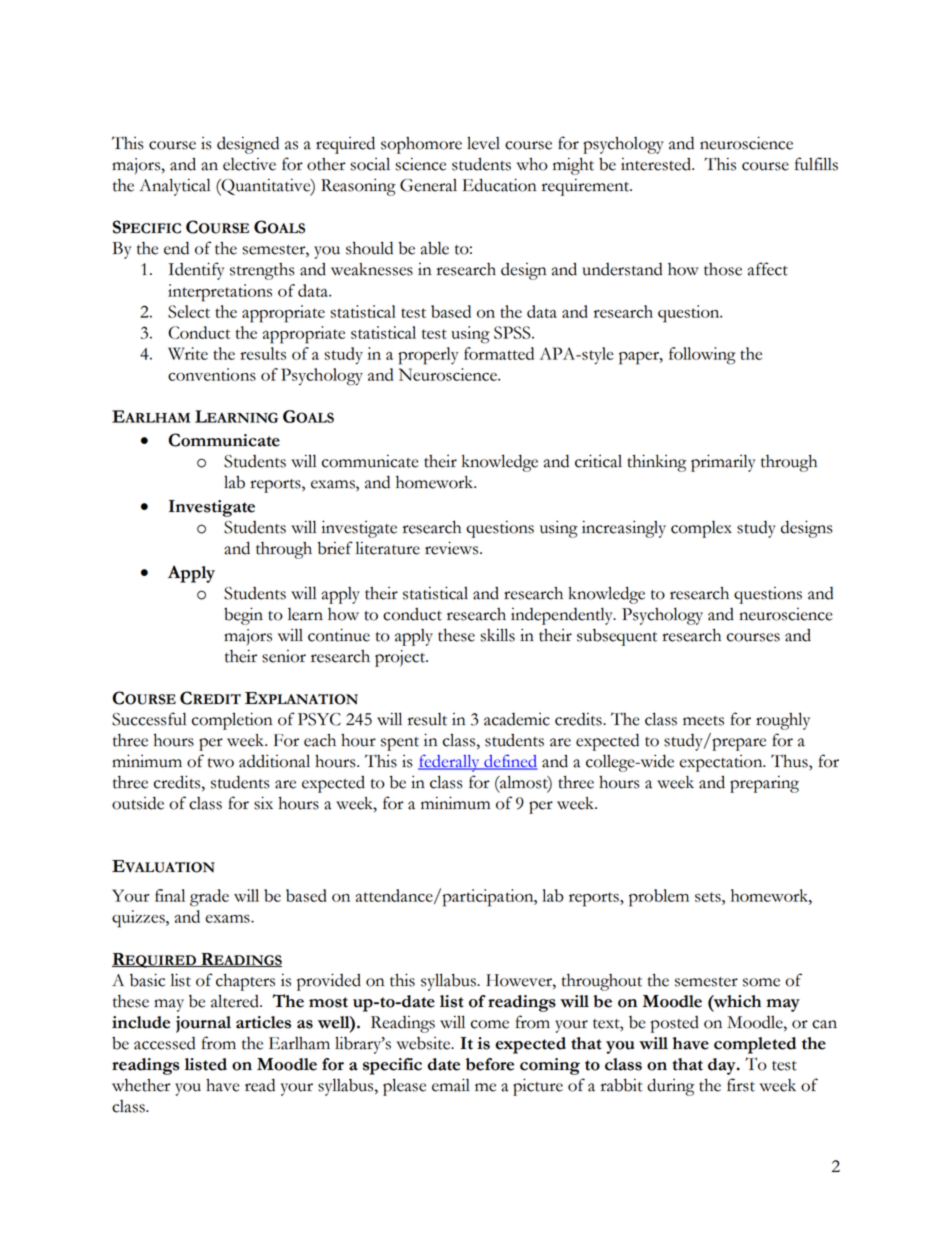 This screenshot has width=952, height=1233. I want to click on subsequent, so click(617, 637).
